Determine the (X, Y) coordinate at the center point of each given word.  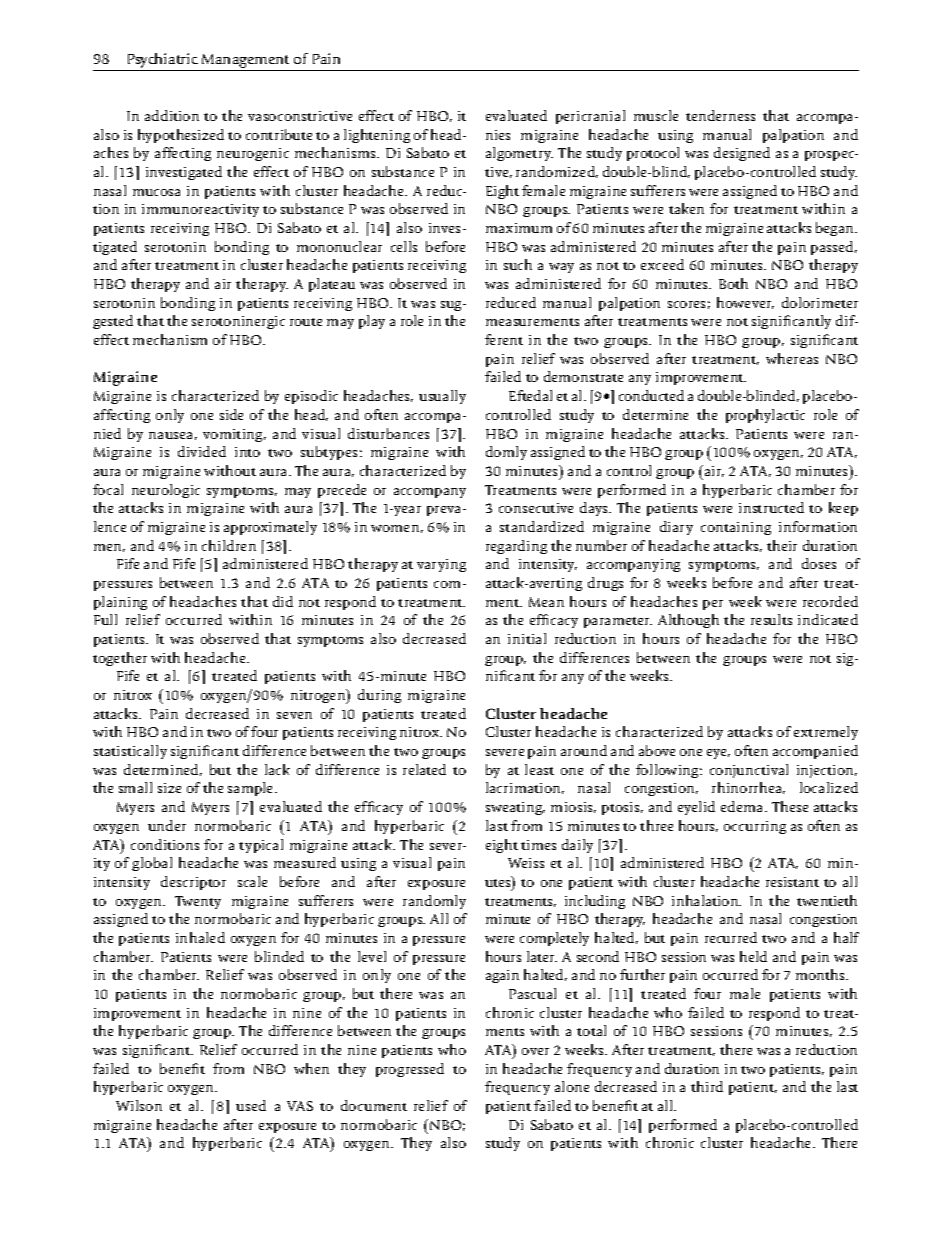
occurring (755, 827)
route (306, 322)
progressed (410, 1070)
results (771, 619)
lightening (377, 136)
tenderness (720, 115)
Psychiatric (162, 62)
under (167, 825)
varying (441, 565)
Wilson (139, 1105)
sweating (515, 808)
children (229, 545)
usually (442, 397)
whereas (792, 358)
